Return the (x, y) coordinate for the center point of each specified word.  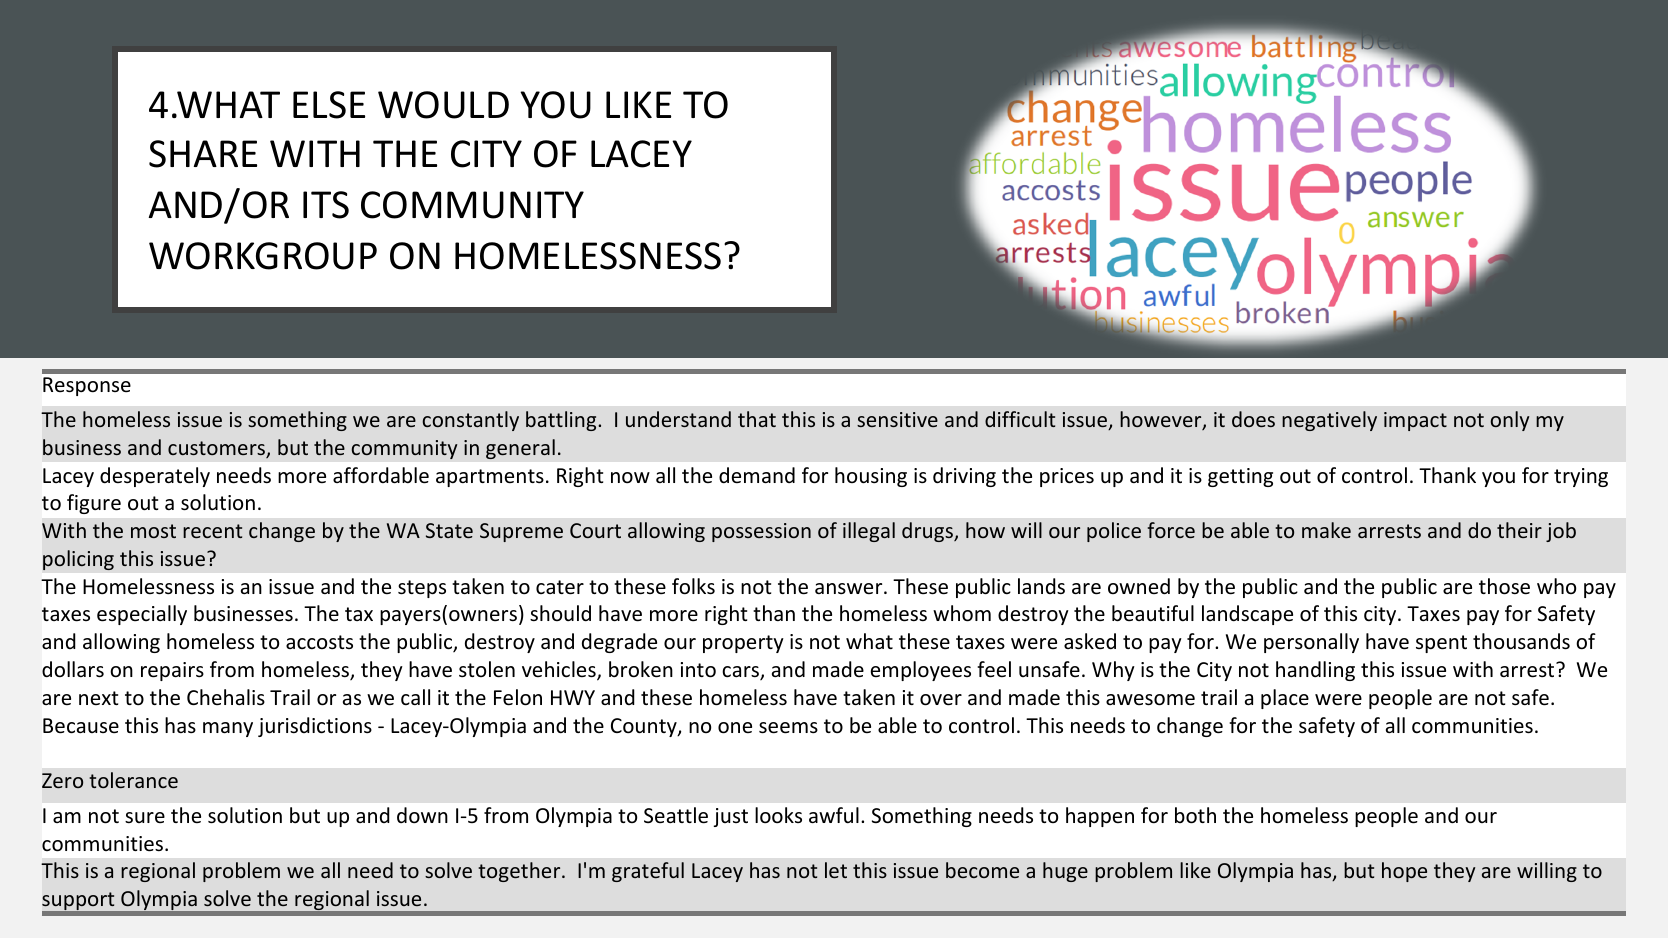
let (836, 870)
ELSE (329, 105)
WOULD (443, 105)
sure (145, 817)
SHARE (203, 154)
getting (1240, 477)
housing (871, 477)
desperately (155, 477)
